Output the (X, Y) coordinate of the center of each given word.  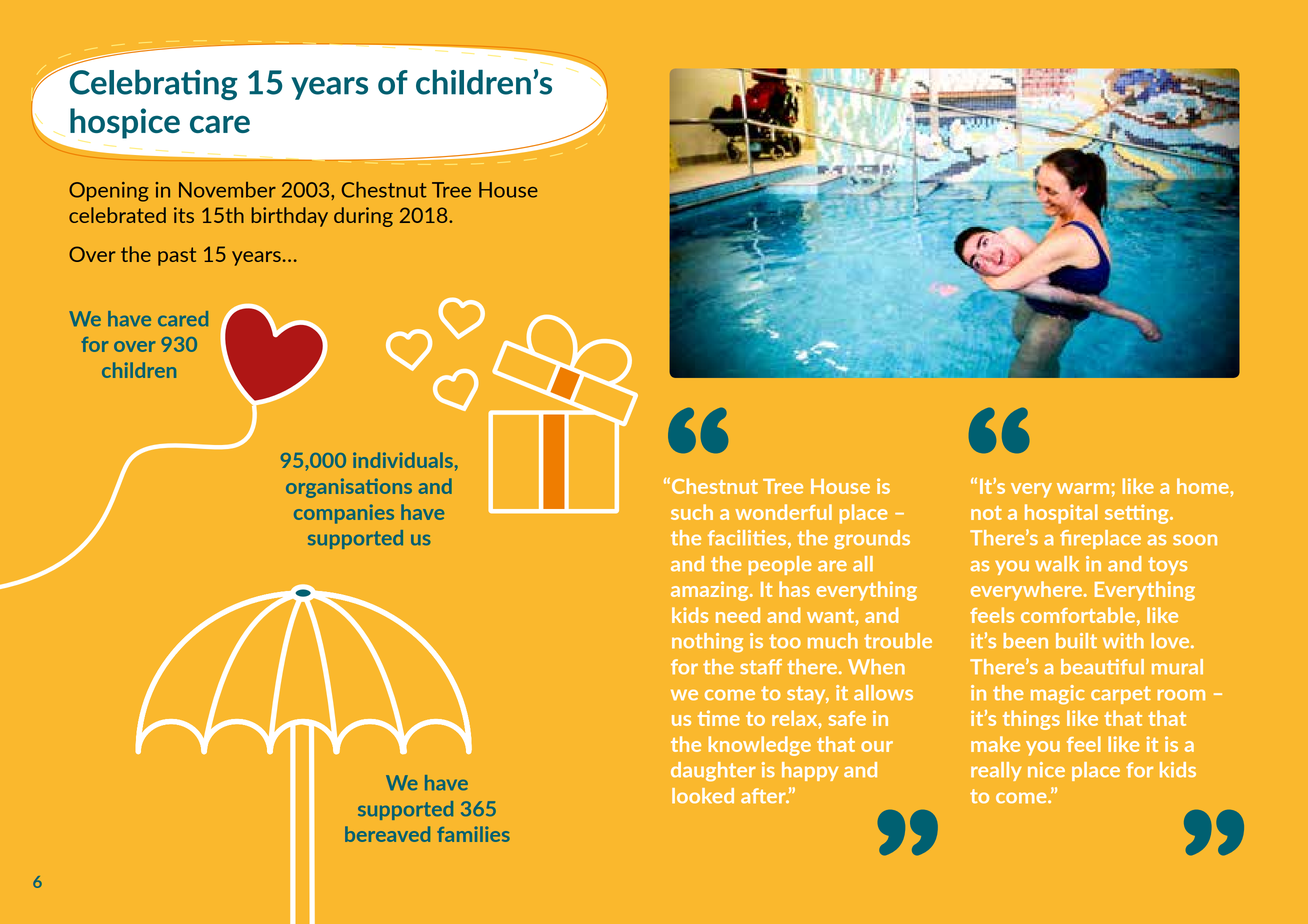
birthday (290, 217)
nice (1046, 769)
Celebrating (154, 84)
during (363, 217)
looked (703, 795)
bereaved (387, 834)
